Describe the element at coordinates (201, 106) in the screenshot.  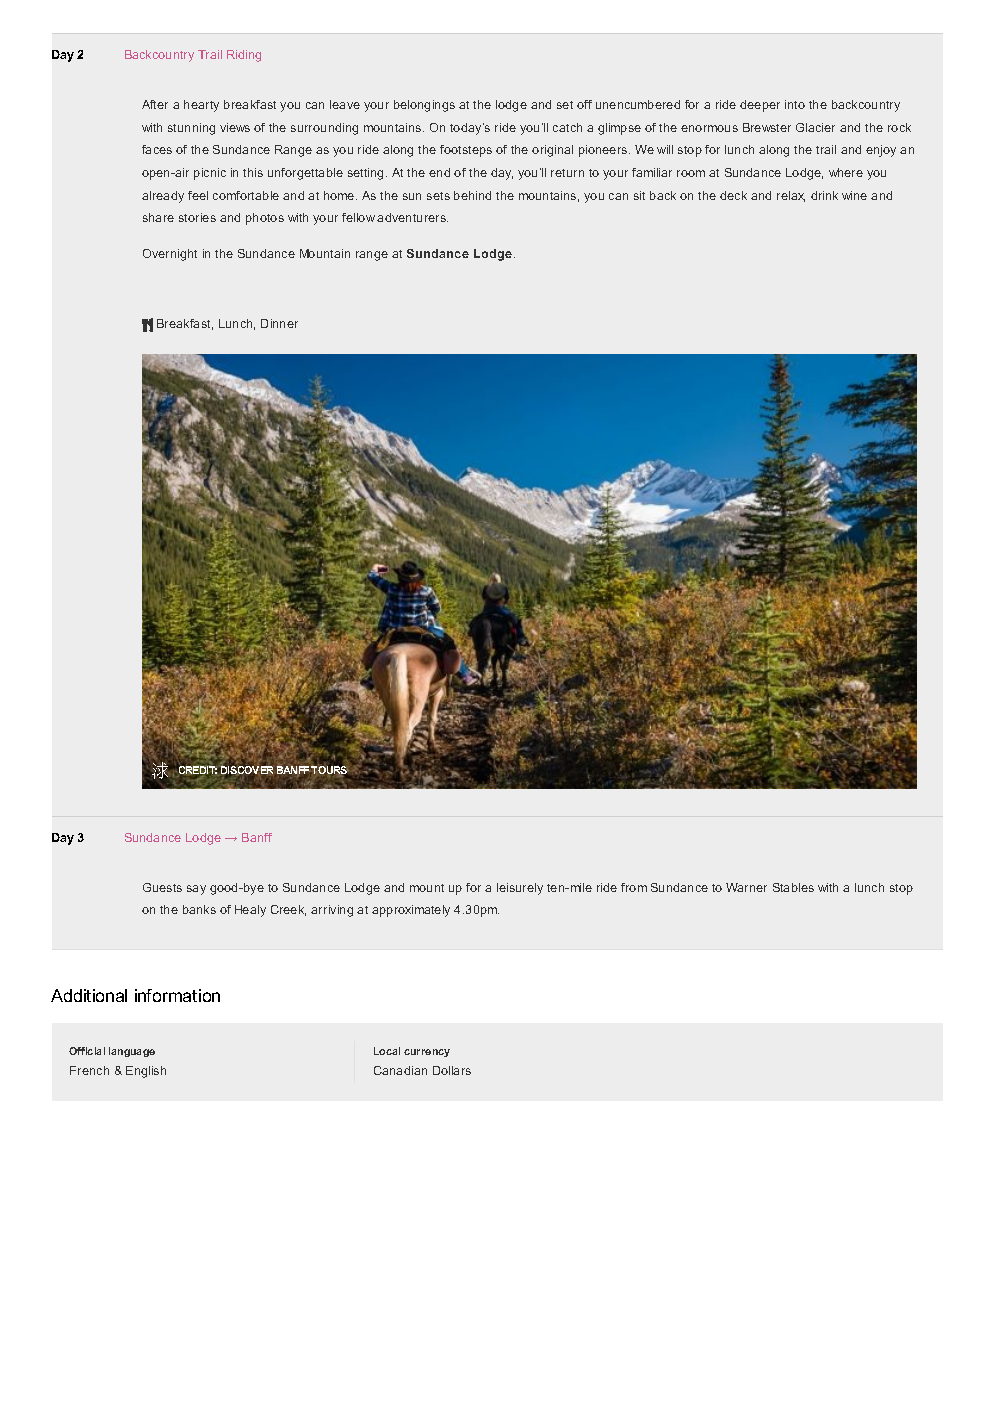
I see `hearty` at that location.
